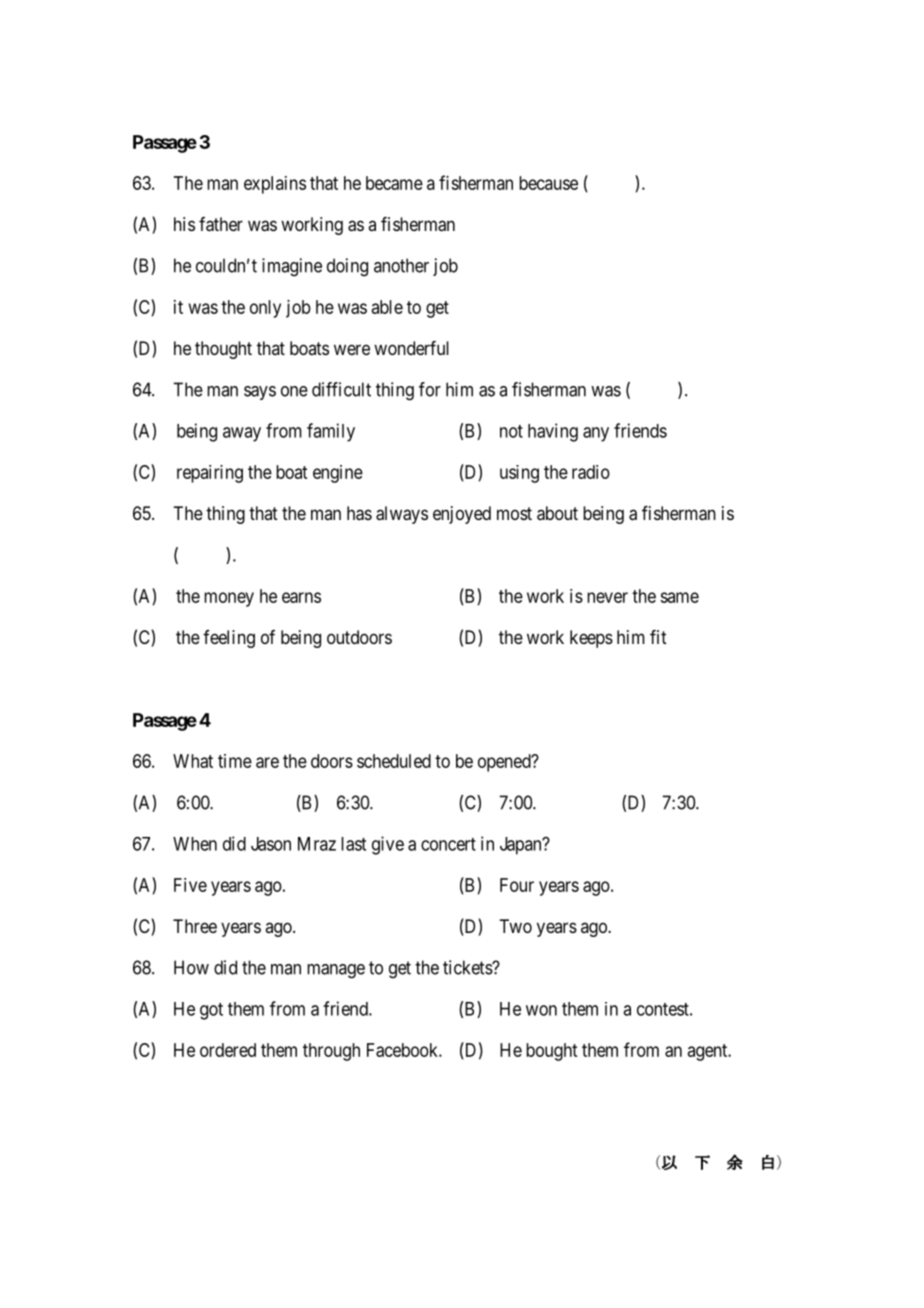 Image resolution: width=924 pixels, height=1308 pixels. What do you see at coordinates (210, 474) in the screenshot?
I see `repairing` at bounding box center [210, 474].
